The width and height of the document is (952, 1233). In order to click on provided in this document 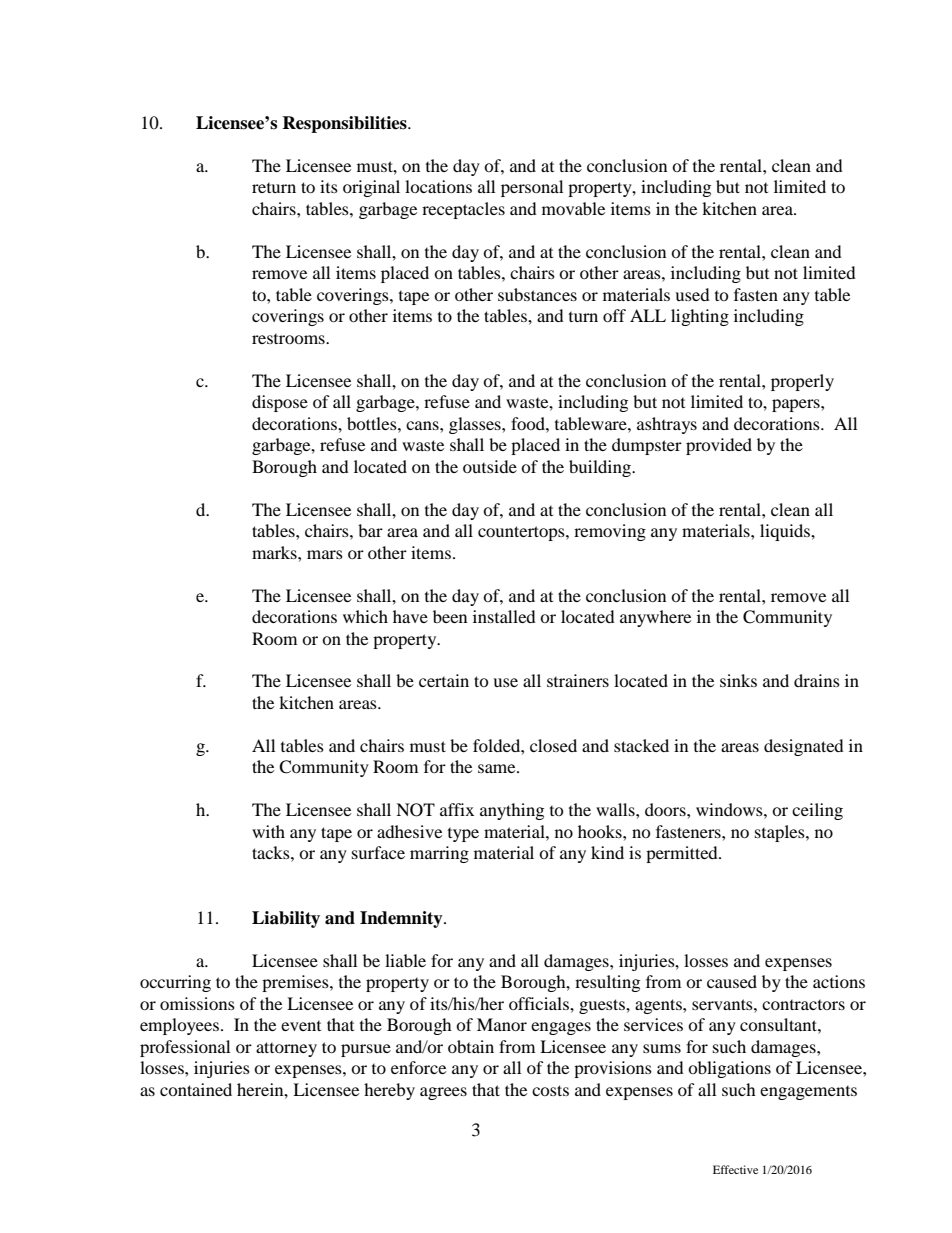, I will do `click(719, 446)`.
